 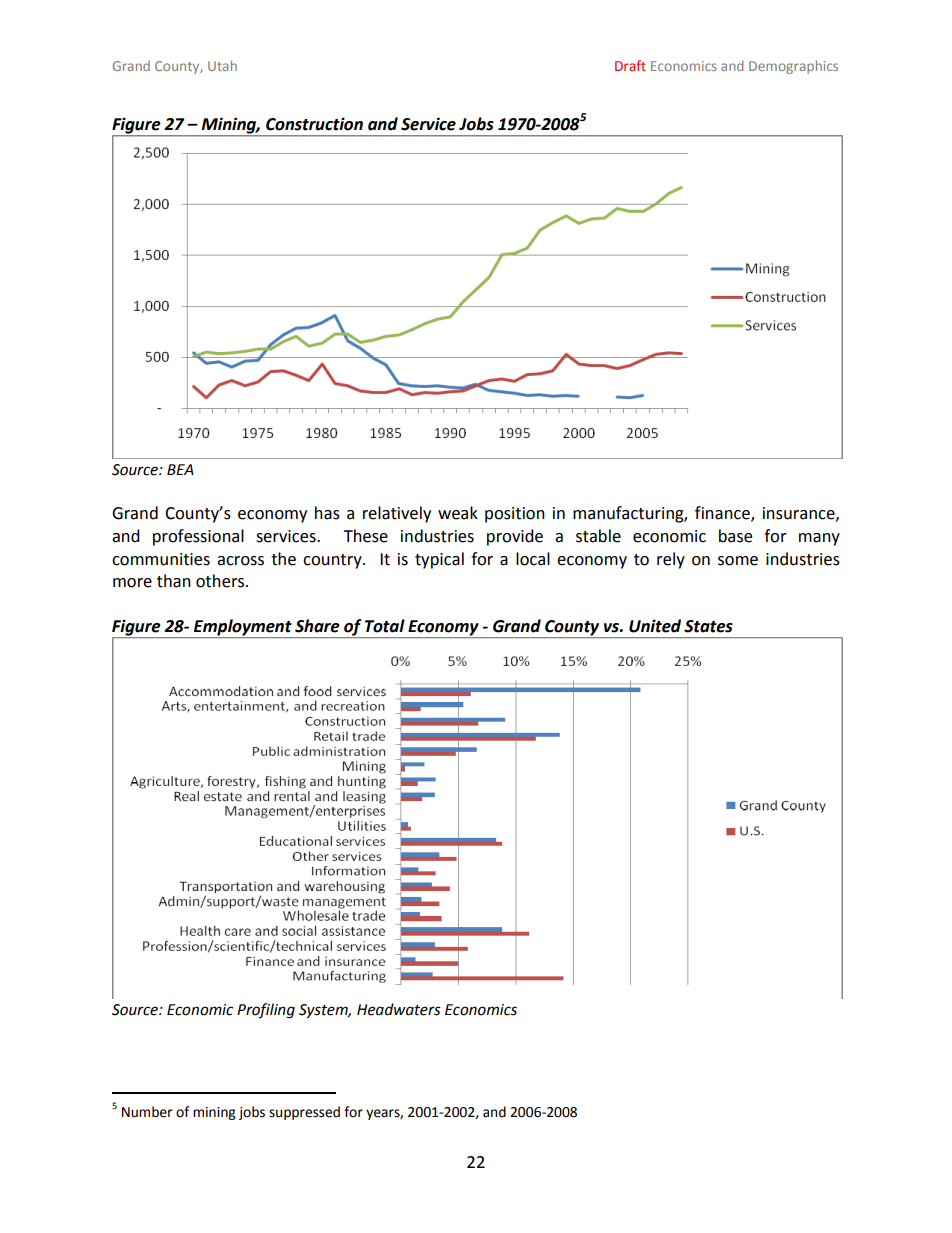 What do you see at coordinates (630, 65) in the page?
I see `Draft` at bounding box center [630, 65].
